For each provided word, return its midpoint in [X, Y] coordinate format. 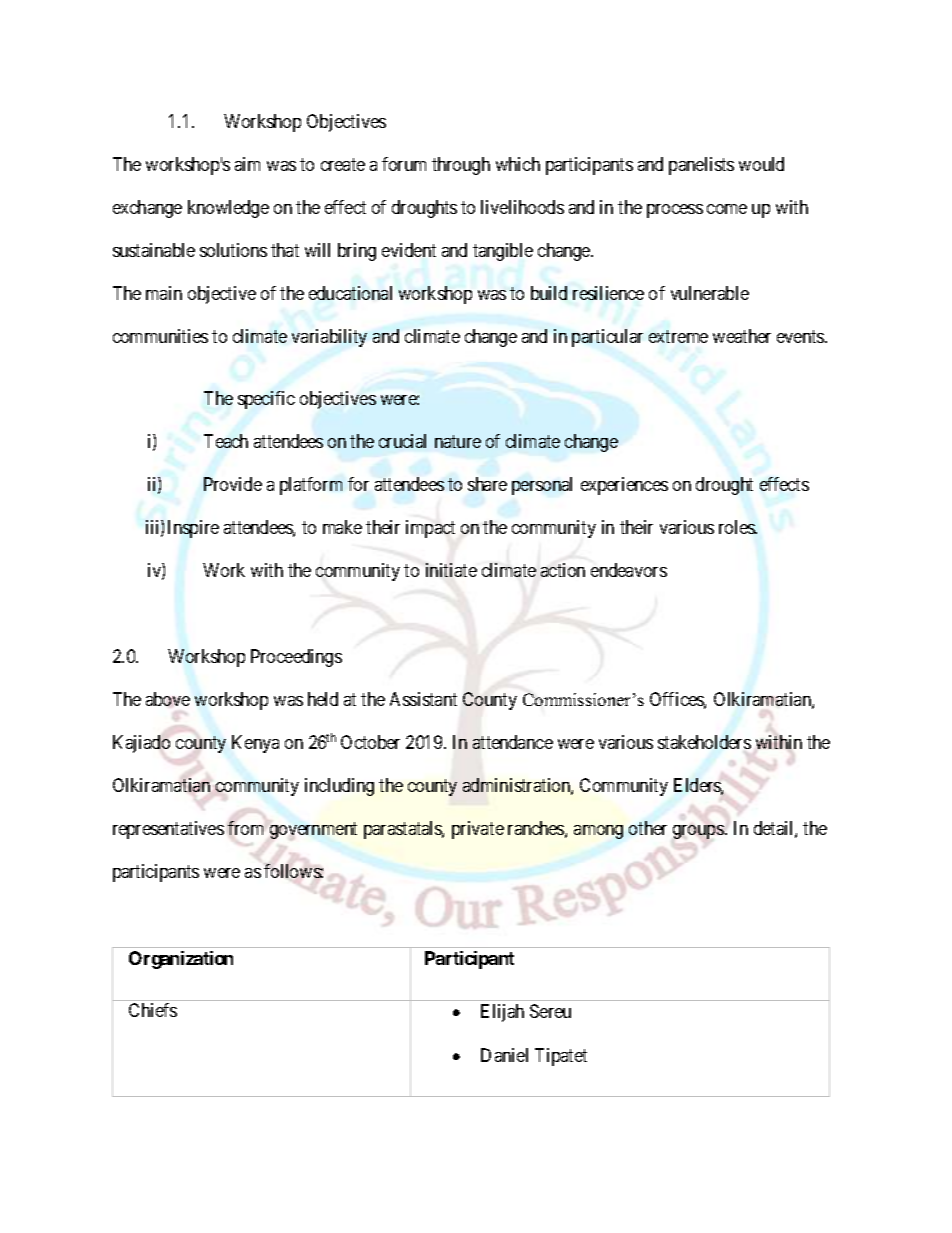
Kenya [255, 744]
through [461, 166]
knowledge [228, 209]
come [727, 209]
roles [737, 527]
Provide [233, 484]
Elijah [502, 1013]
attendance [513, 742]
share [487, 484]
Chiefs [153, 1010]
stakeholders [704, 742]
